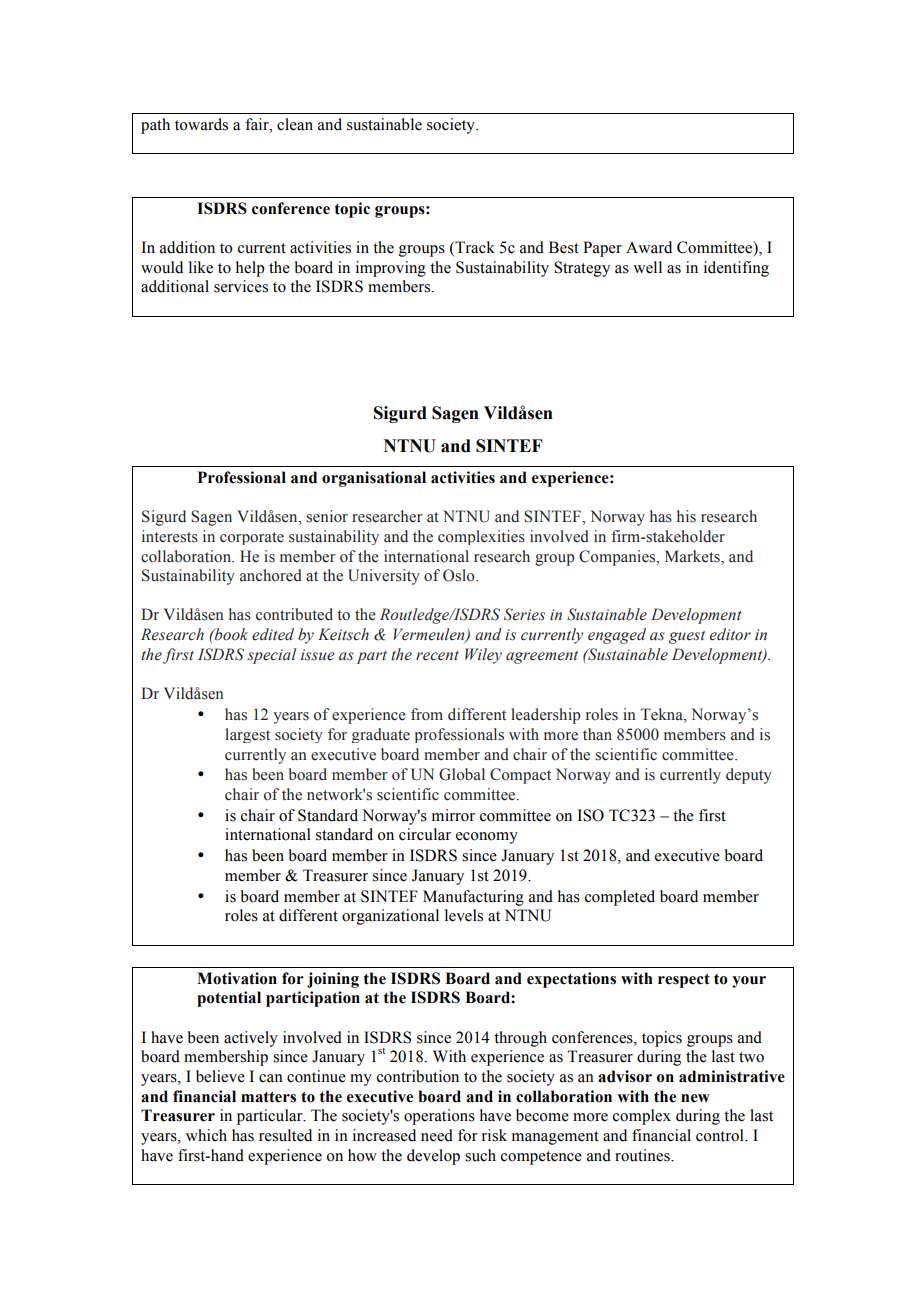 The height and width of the page is (1308, 924). I want to click on towards, so click(201, 124).
